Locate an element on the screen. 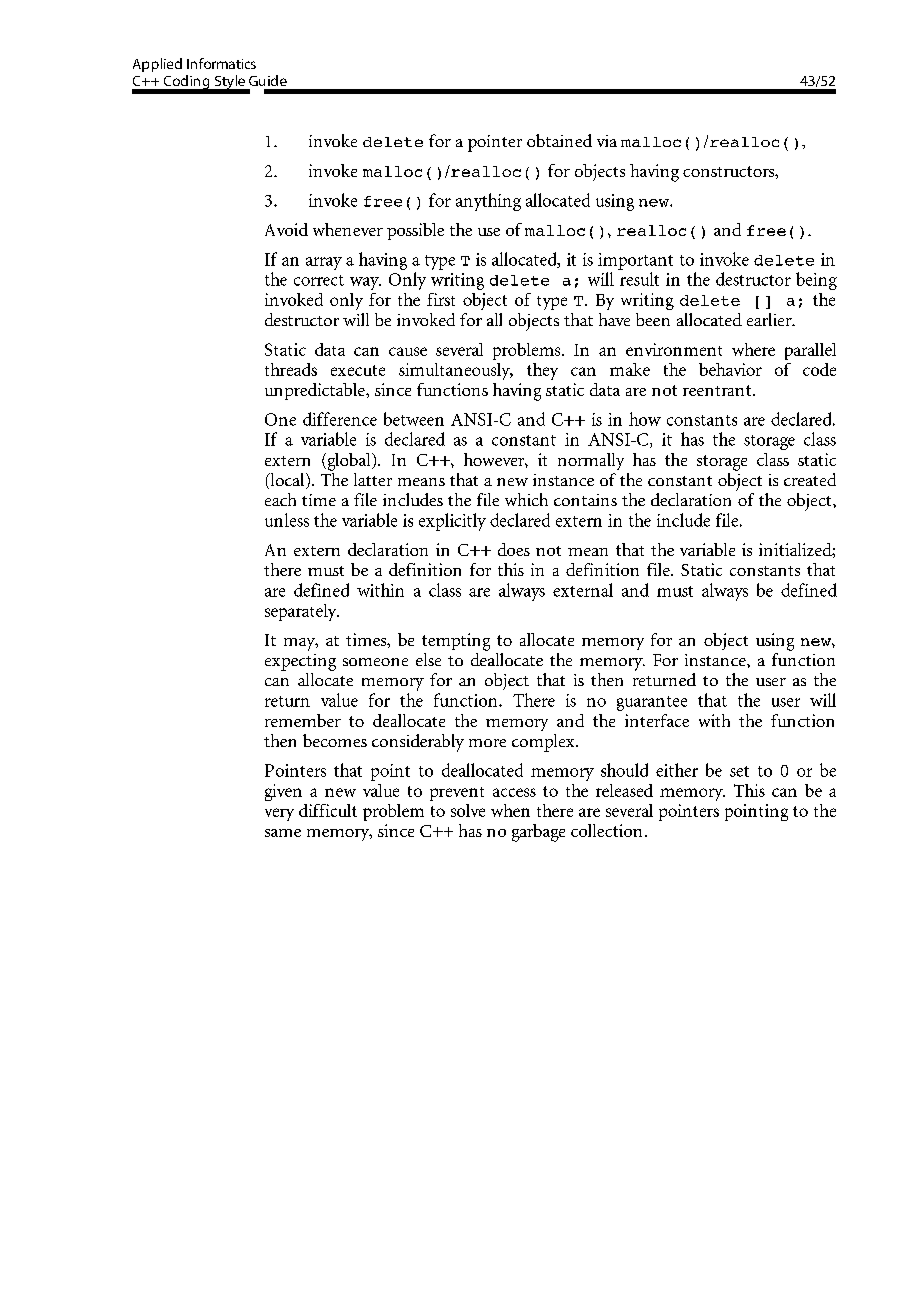 The width and height of the screenshot is (924, 1308). created is located at coordinates (810, 479).
